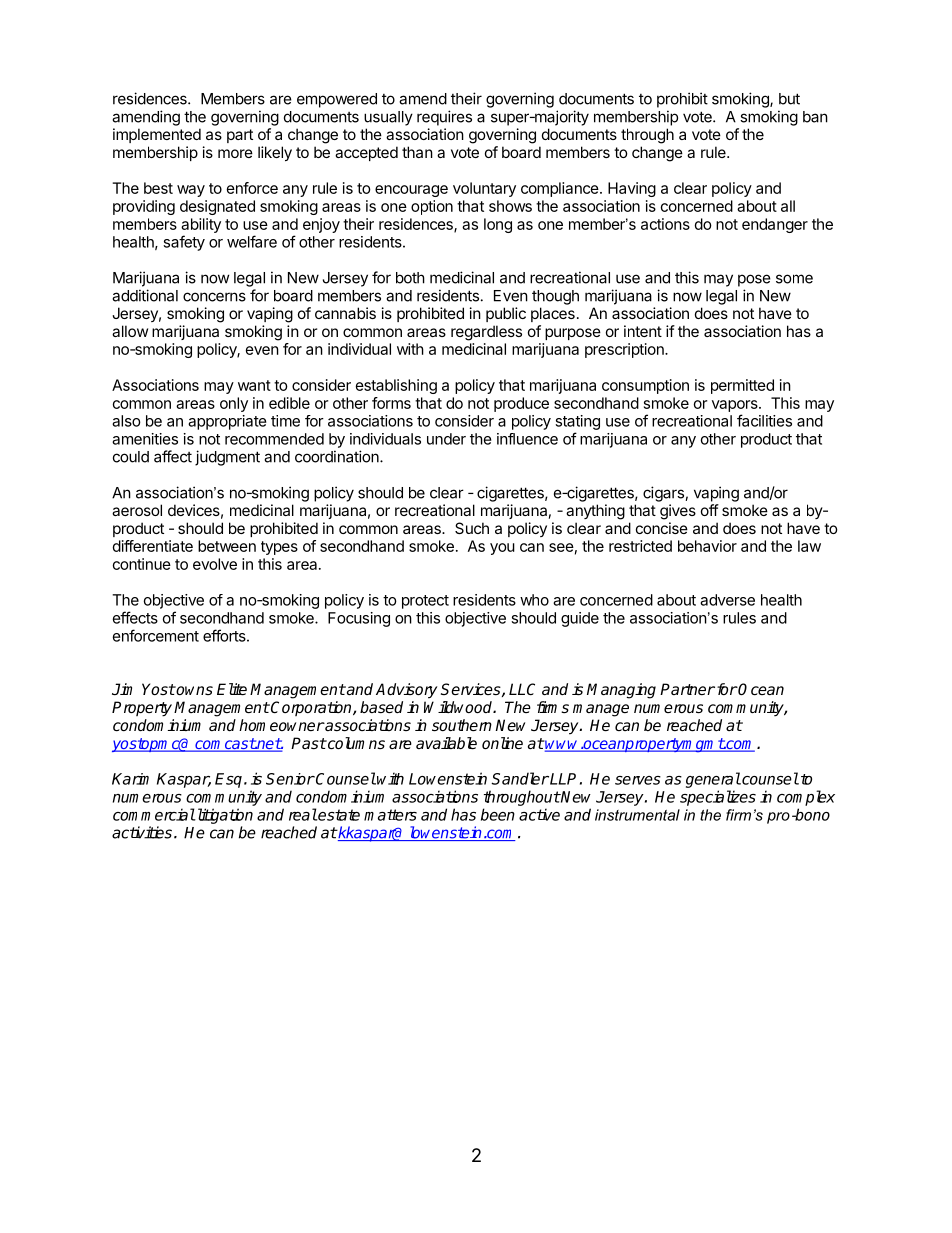  Describe the element at coordinates (707, 546) in the screenshot. I see `behavior` at that location.
